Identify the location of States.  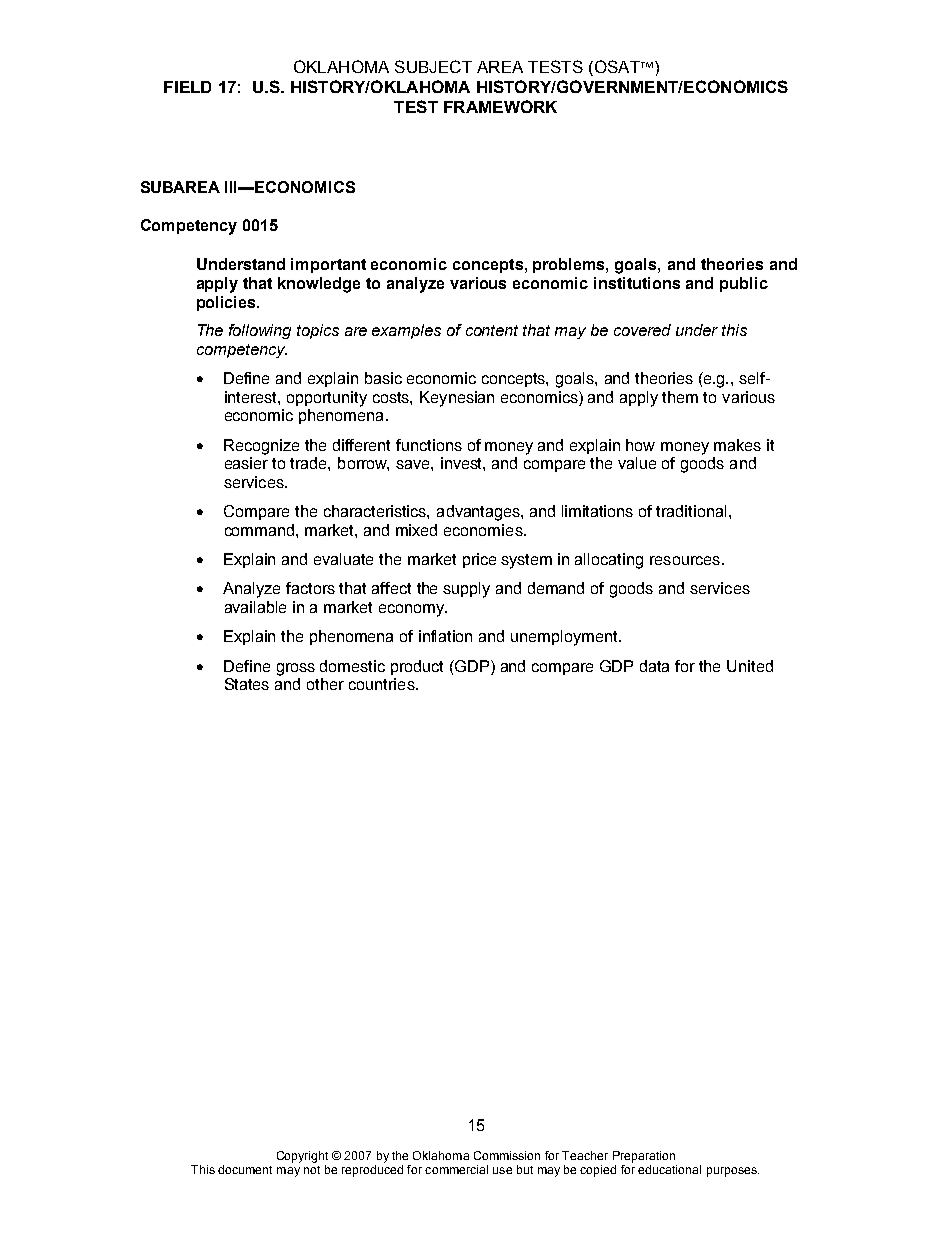
(247, 684).
